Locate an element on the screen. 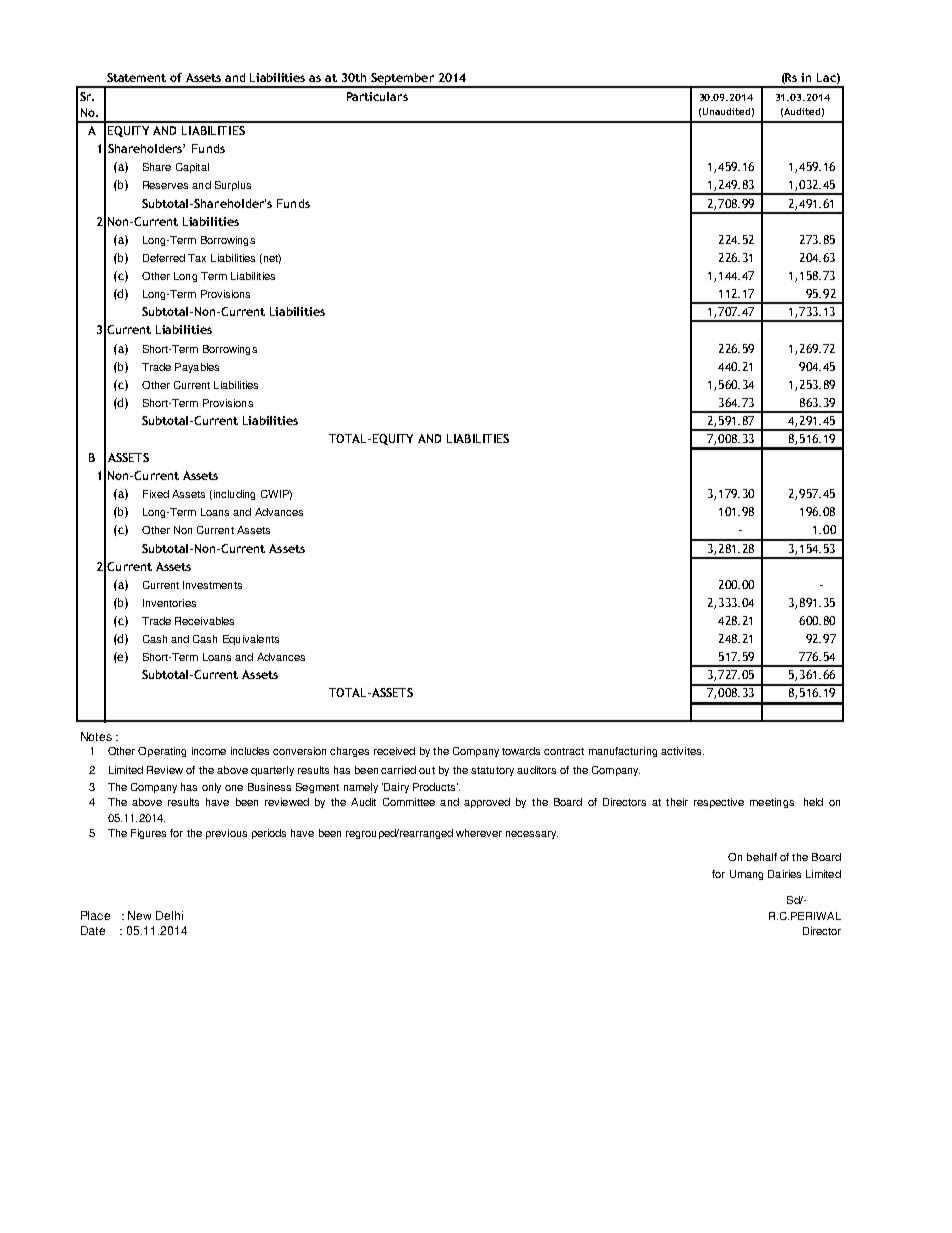 The image size is (952, 1233). Deferred is located at coordinates (164, 258).
